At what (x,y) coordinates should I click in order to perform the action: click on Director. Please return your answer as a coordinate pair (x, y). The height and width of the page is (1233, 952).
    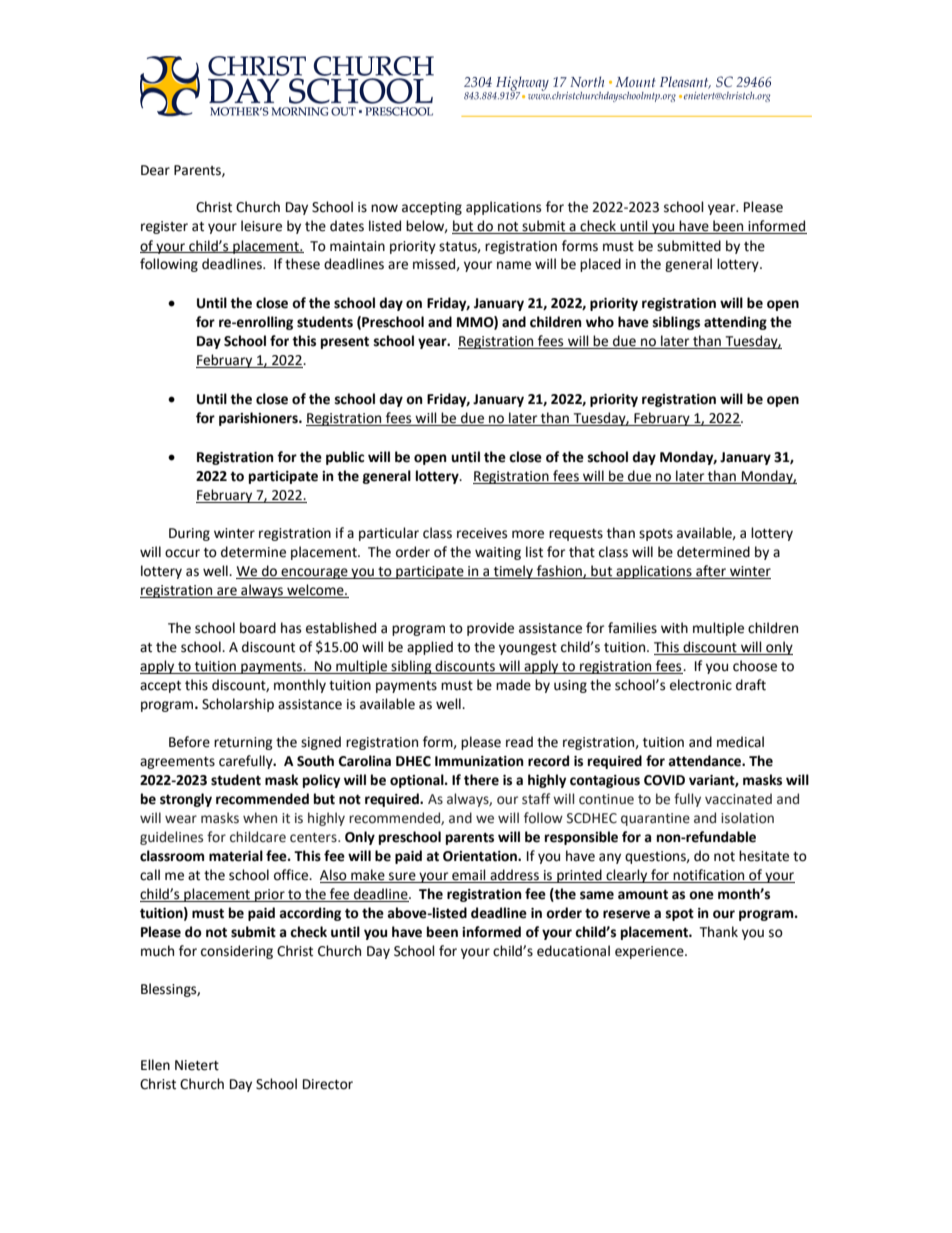
    Looking at the image, I should click on (328, 1084).
